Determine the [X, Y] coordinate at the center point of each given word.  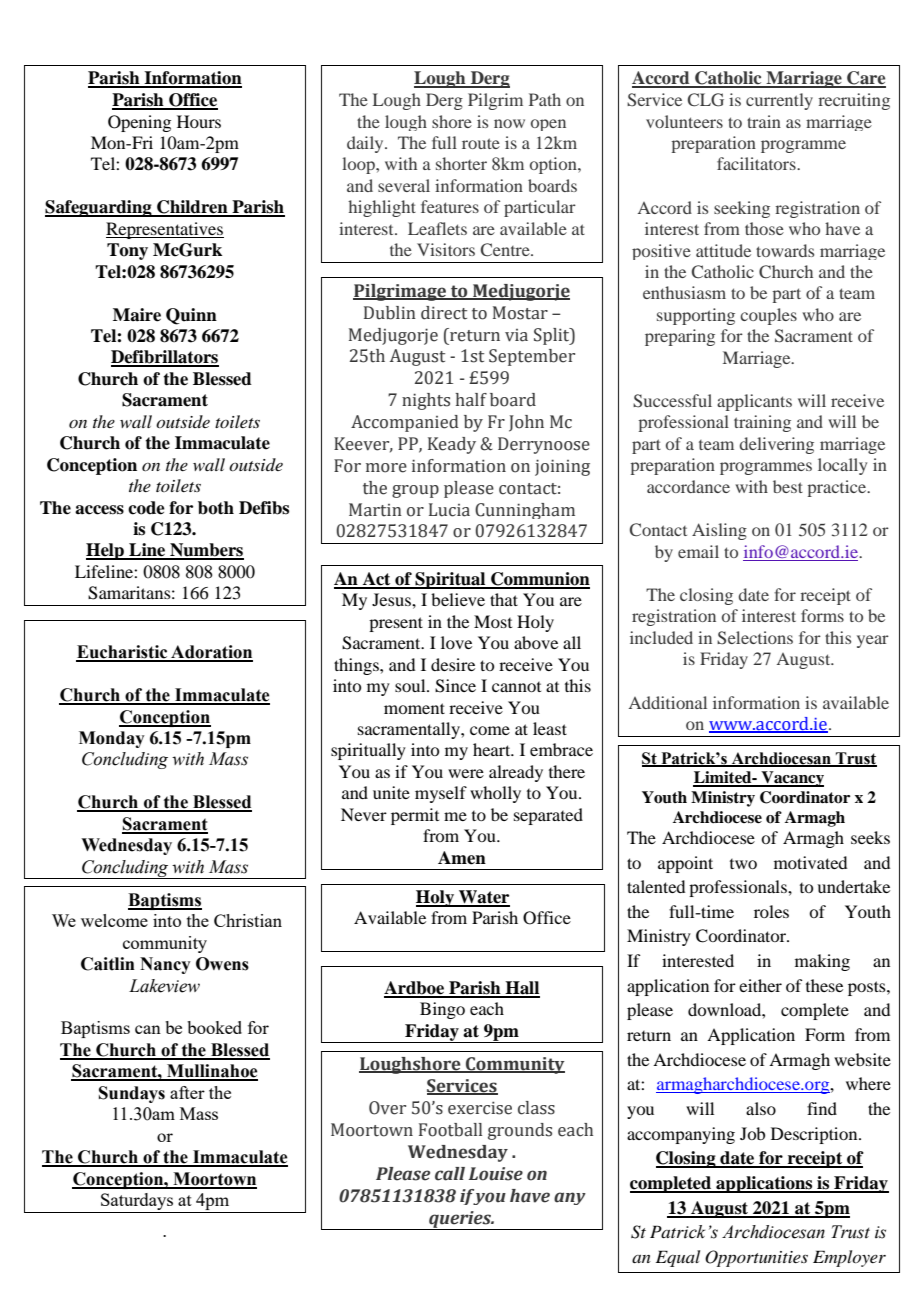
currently [779, 101]
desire [453, 664]
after [187, 1092]
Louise [496, 1174]
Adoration [211, 653]
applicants [754, 402]
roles [771, 911]
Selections [755, 638]
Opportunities [756, 1258]
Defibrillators [165, 358]
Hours [199, 121]
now [509, 123]
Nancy [165, 965]
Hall [521, 989]
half [471, 400]
